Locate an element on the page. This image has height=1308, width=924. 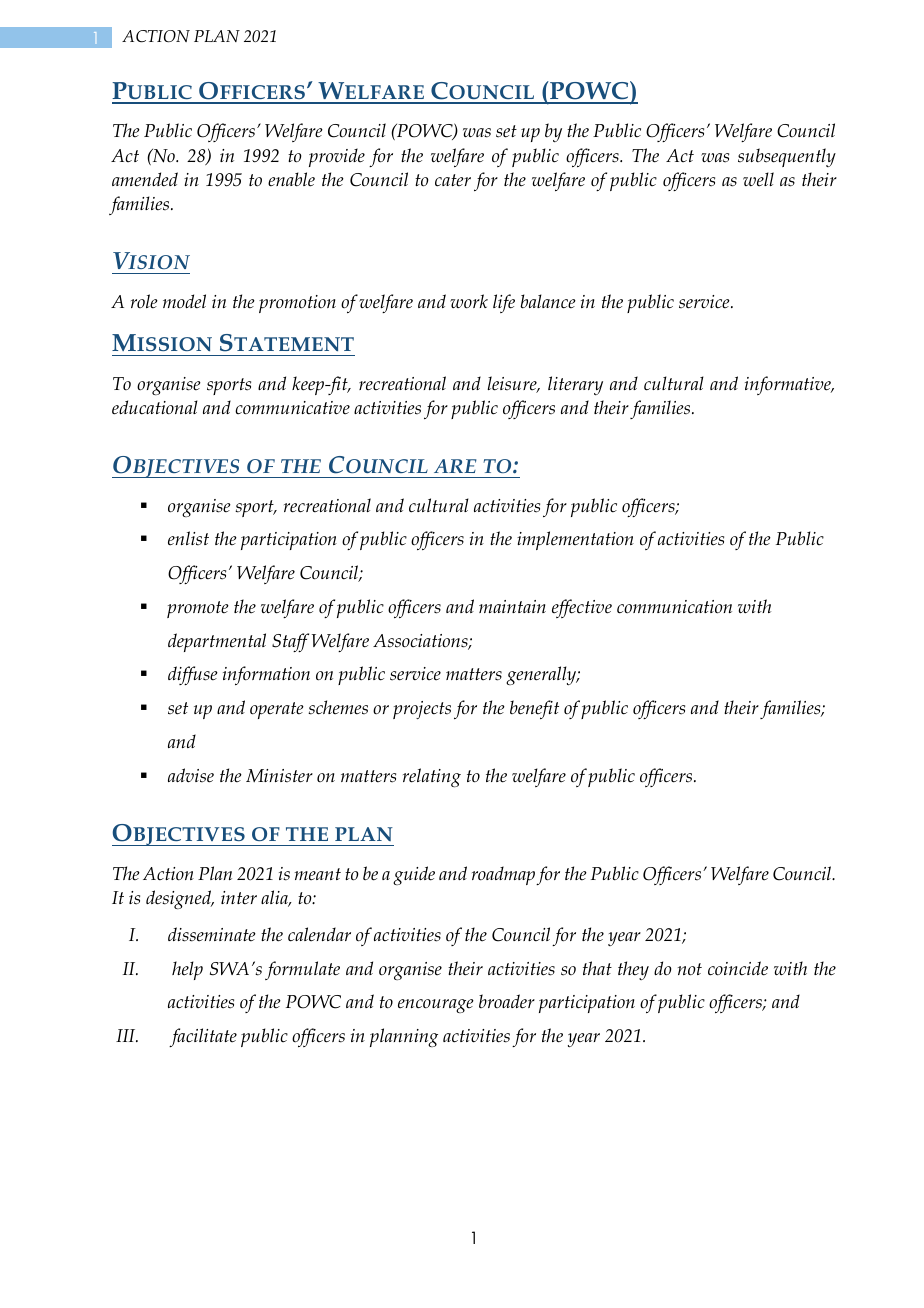
literary is located at coordinates (575, 385).
